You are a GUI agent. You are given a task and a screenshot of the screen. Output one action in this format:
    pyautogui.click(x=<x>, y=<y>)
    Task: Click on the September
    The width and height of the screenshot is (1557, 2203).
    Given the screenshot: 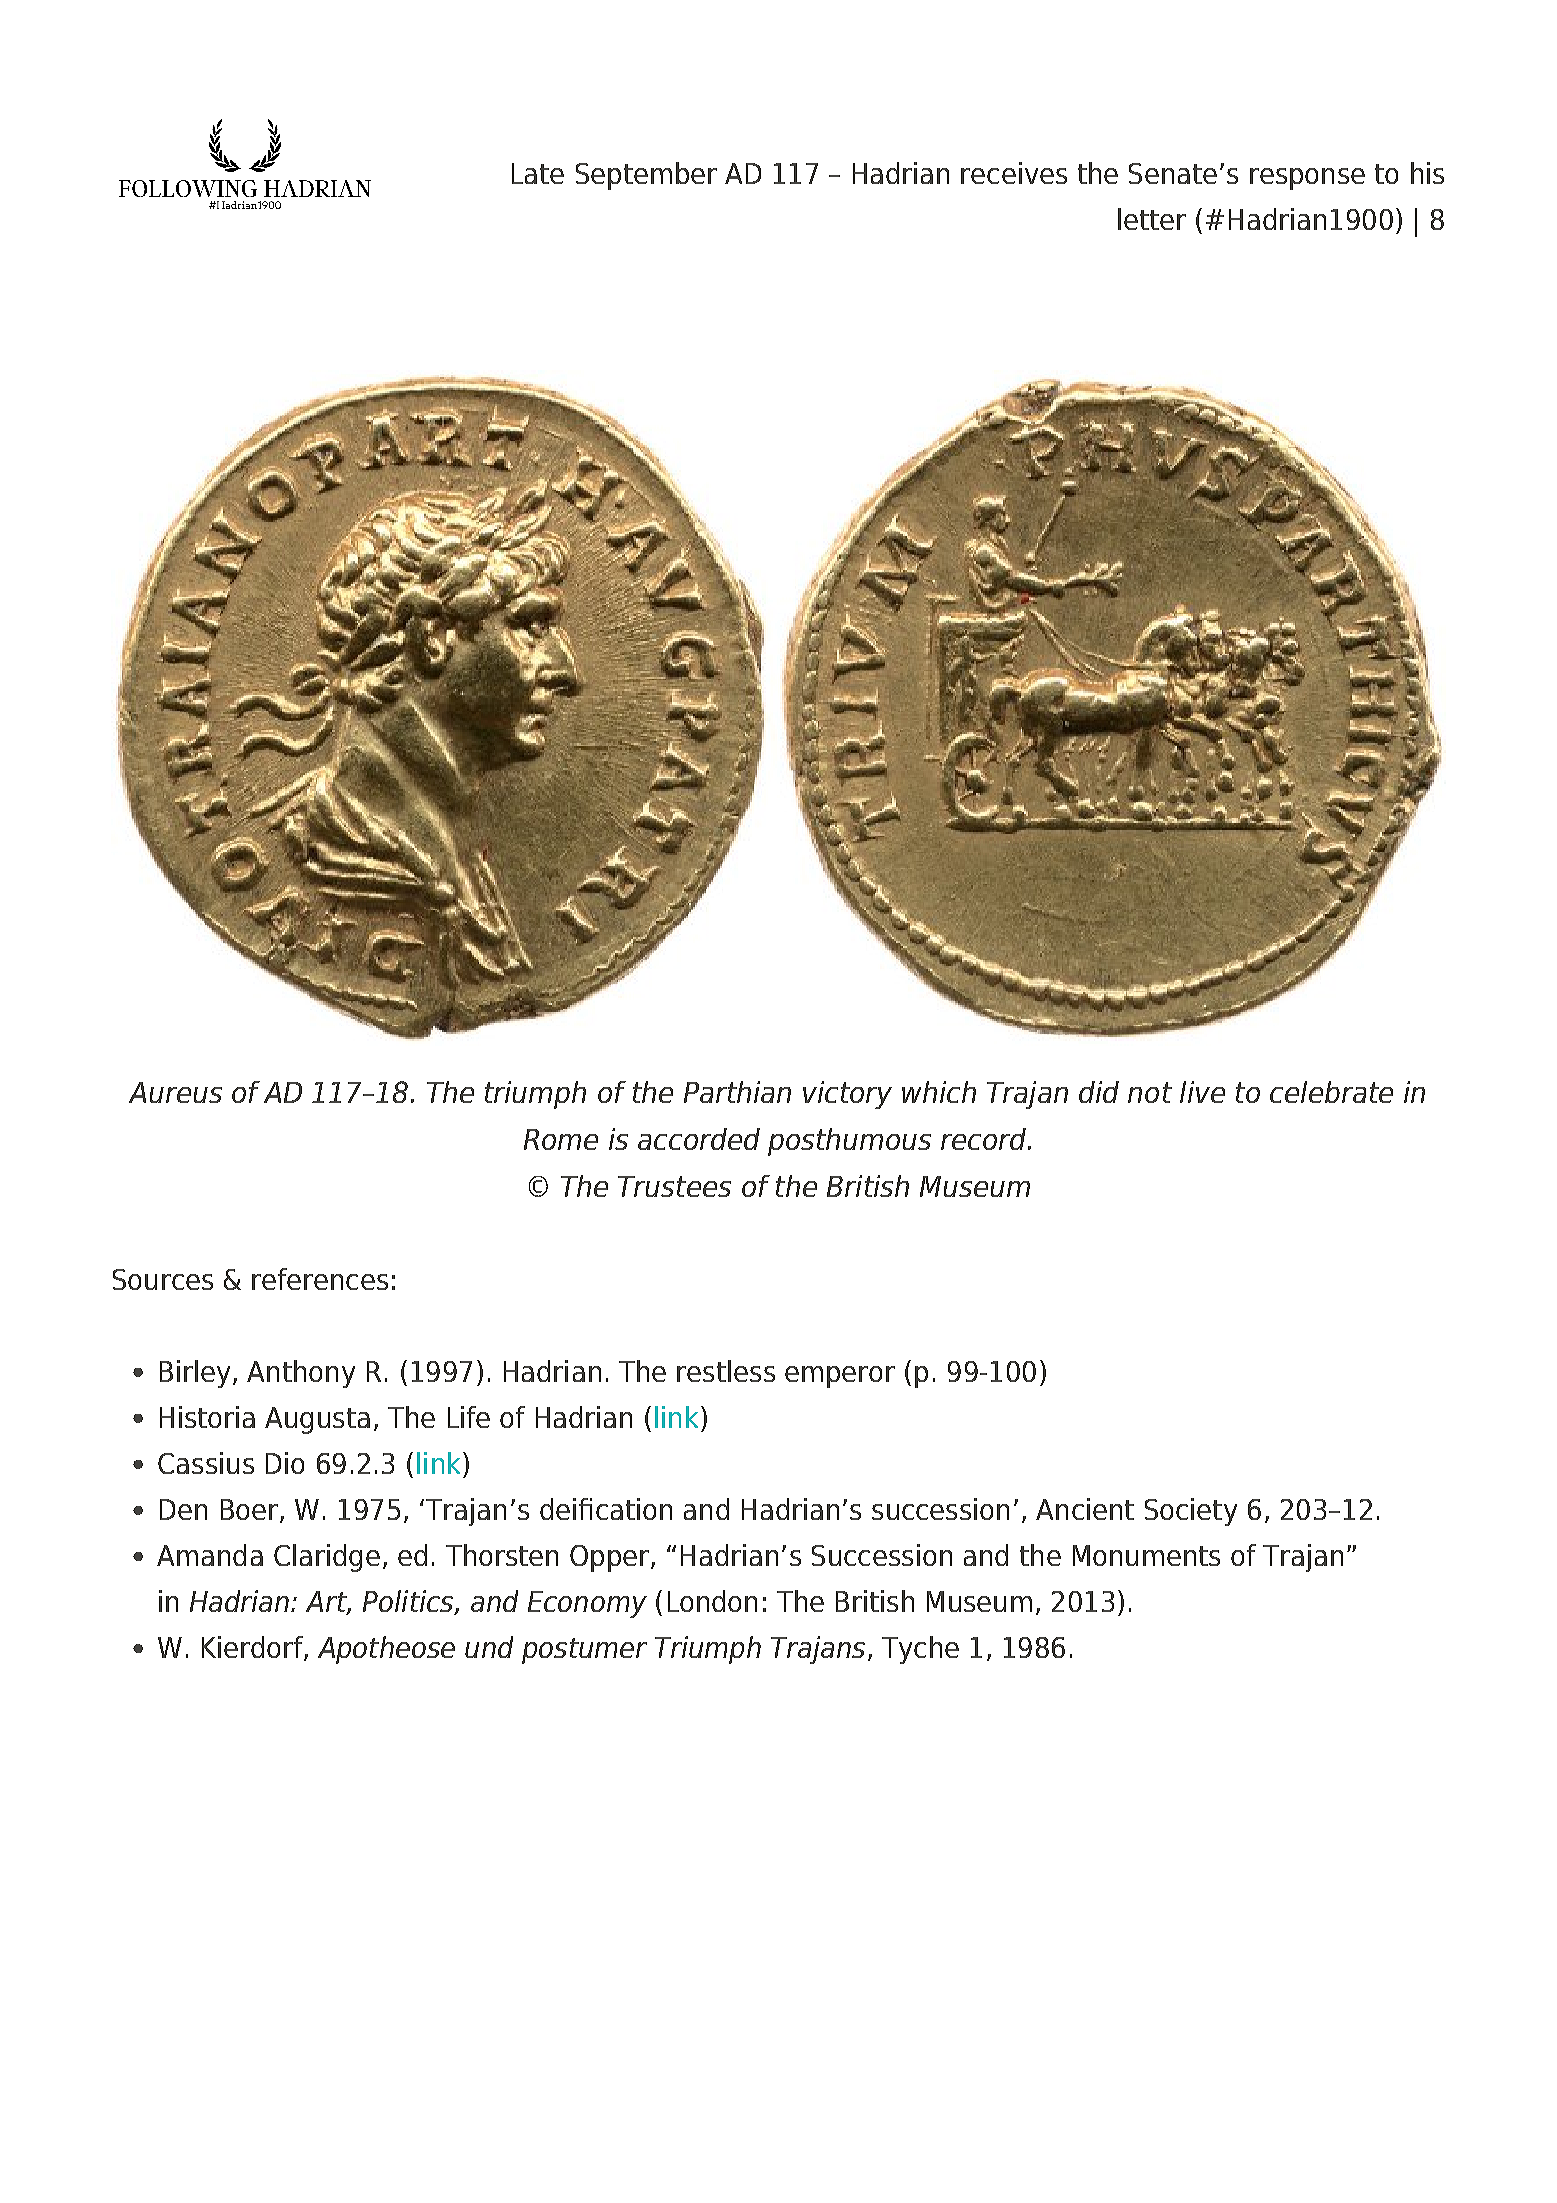 What is the action you would take?
    pyautogui.click(x=646, y=176)
